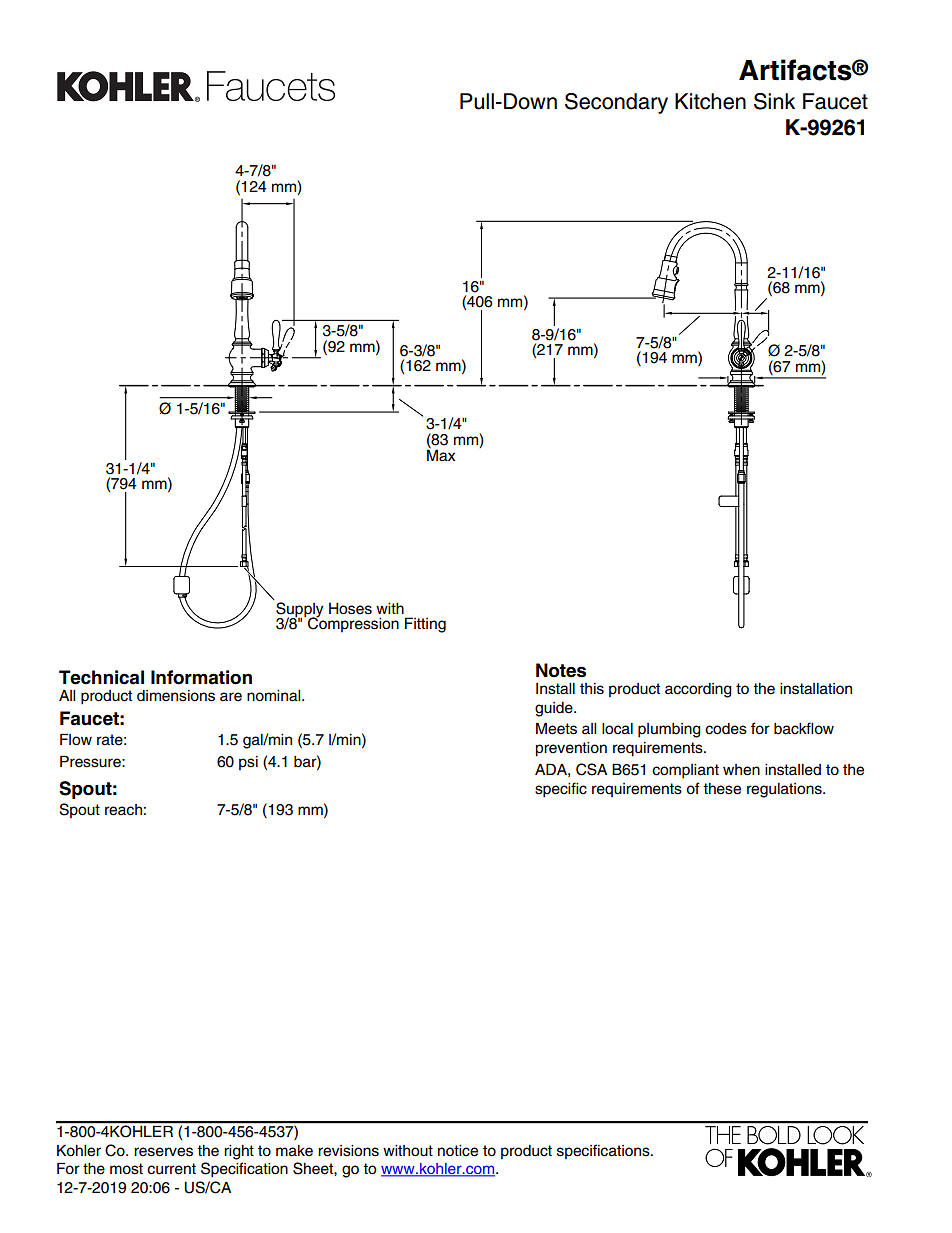 Image resolution: width=952 pixels, height=1233 pixels. What do you see at coordinates (441, 454) in the page?
I see `Max` at bounding box center [441, 454].
